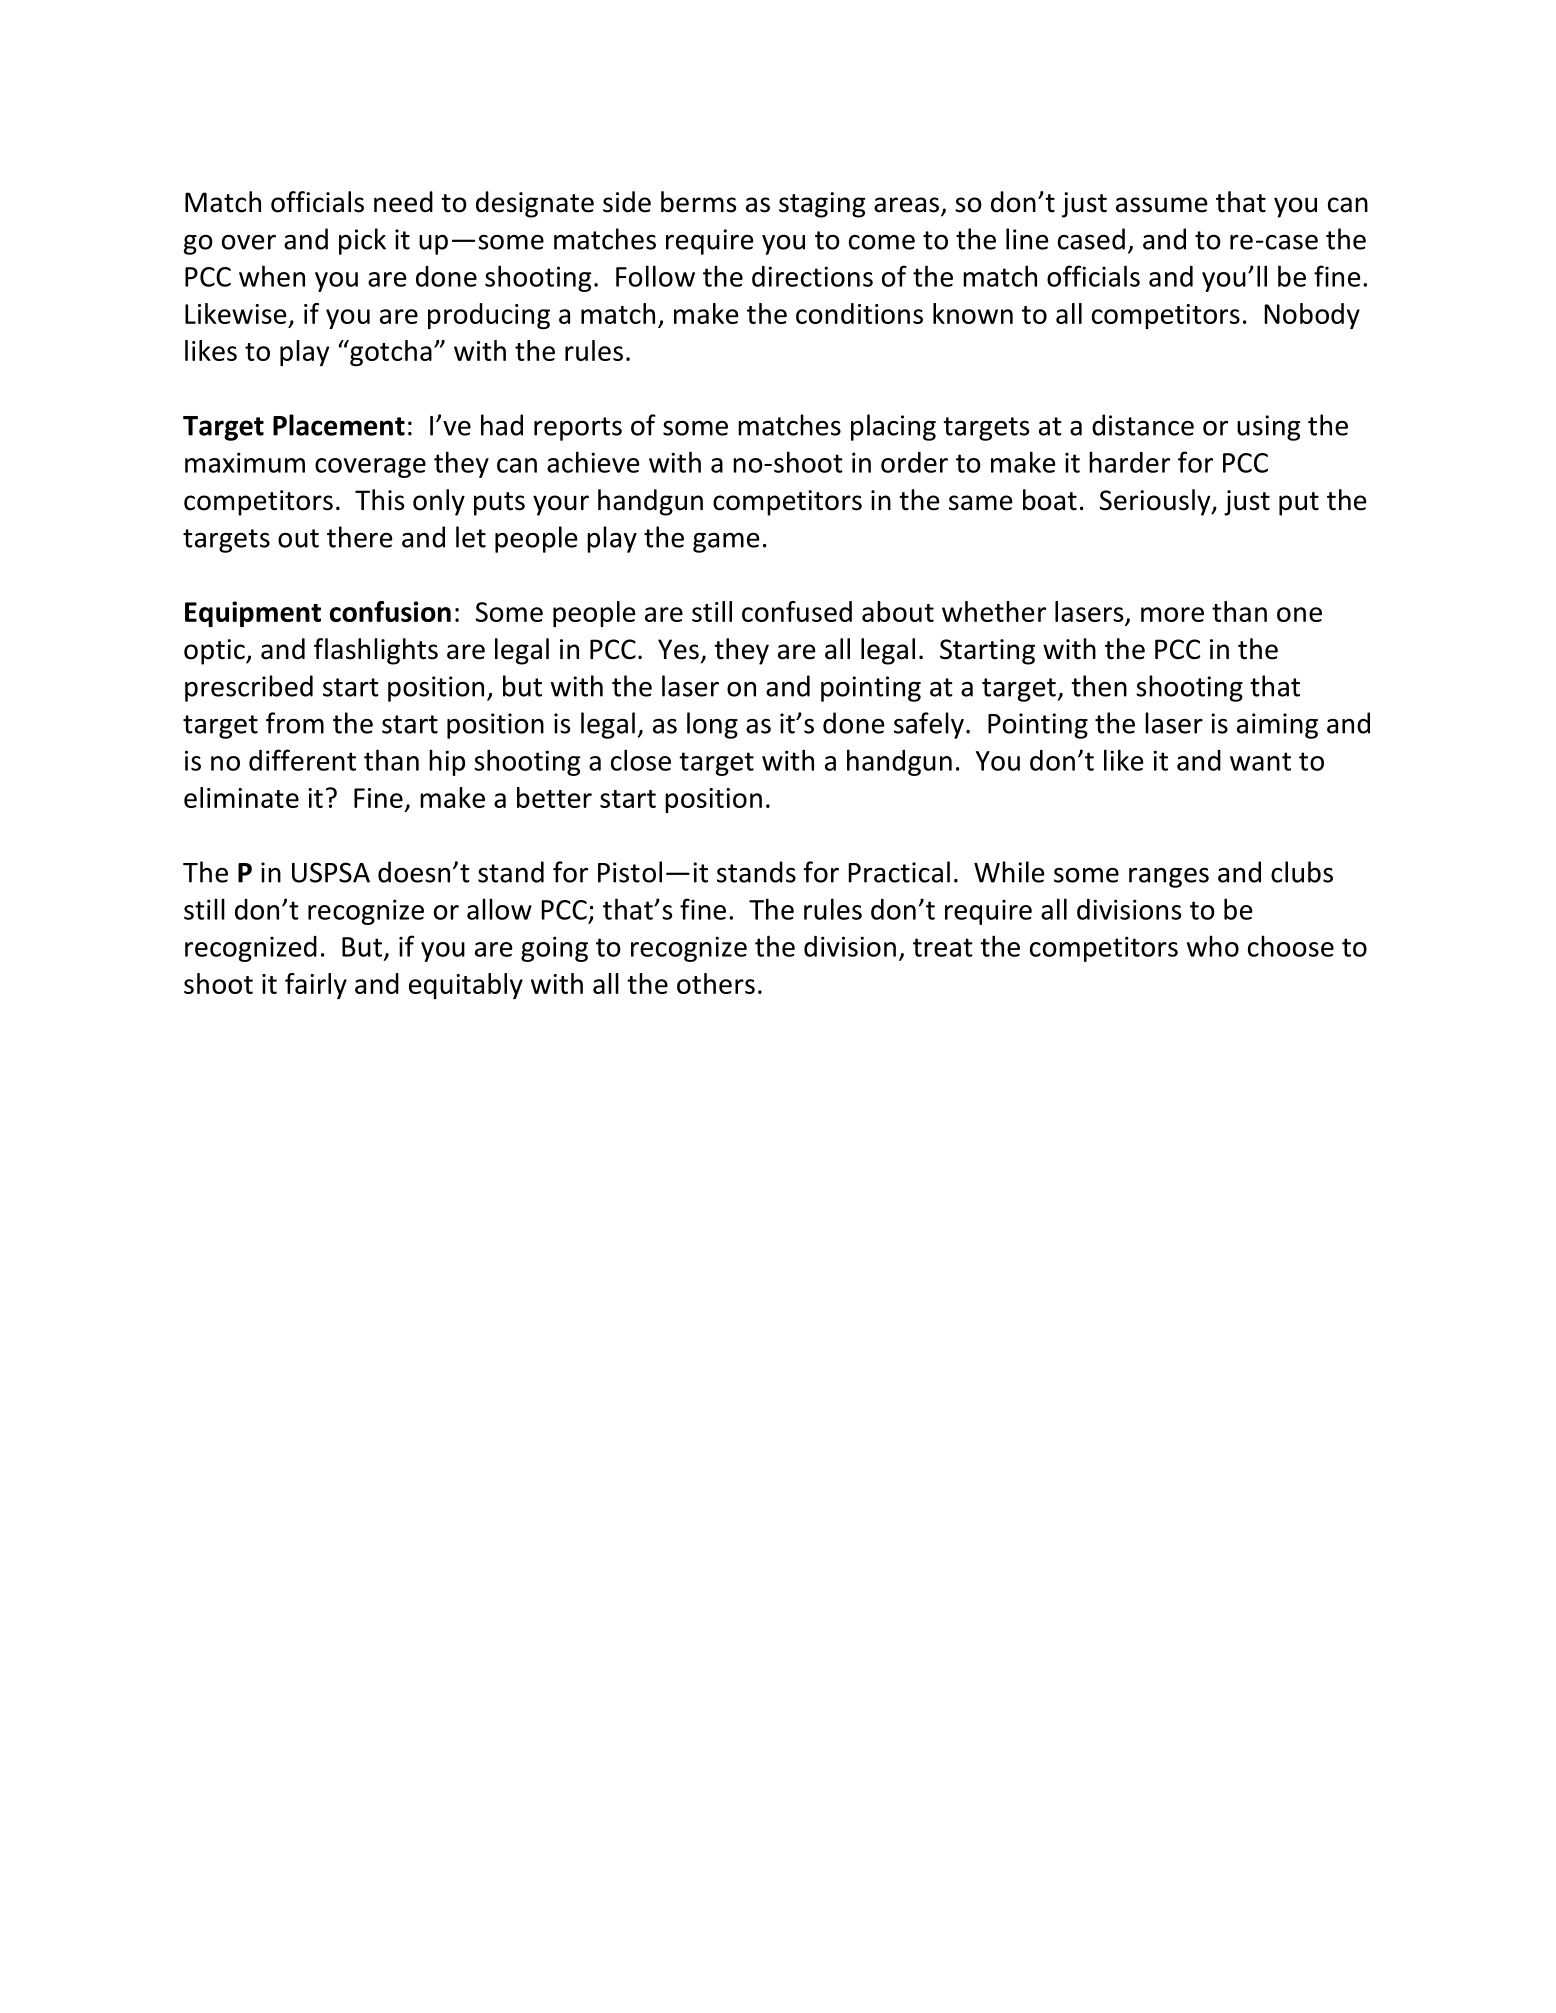 This page has width=1556, height=2013. Describe the element at coordinates (379, 500) in the page. I see `This` at that location.
